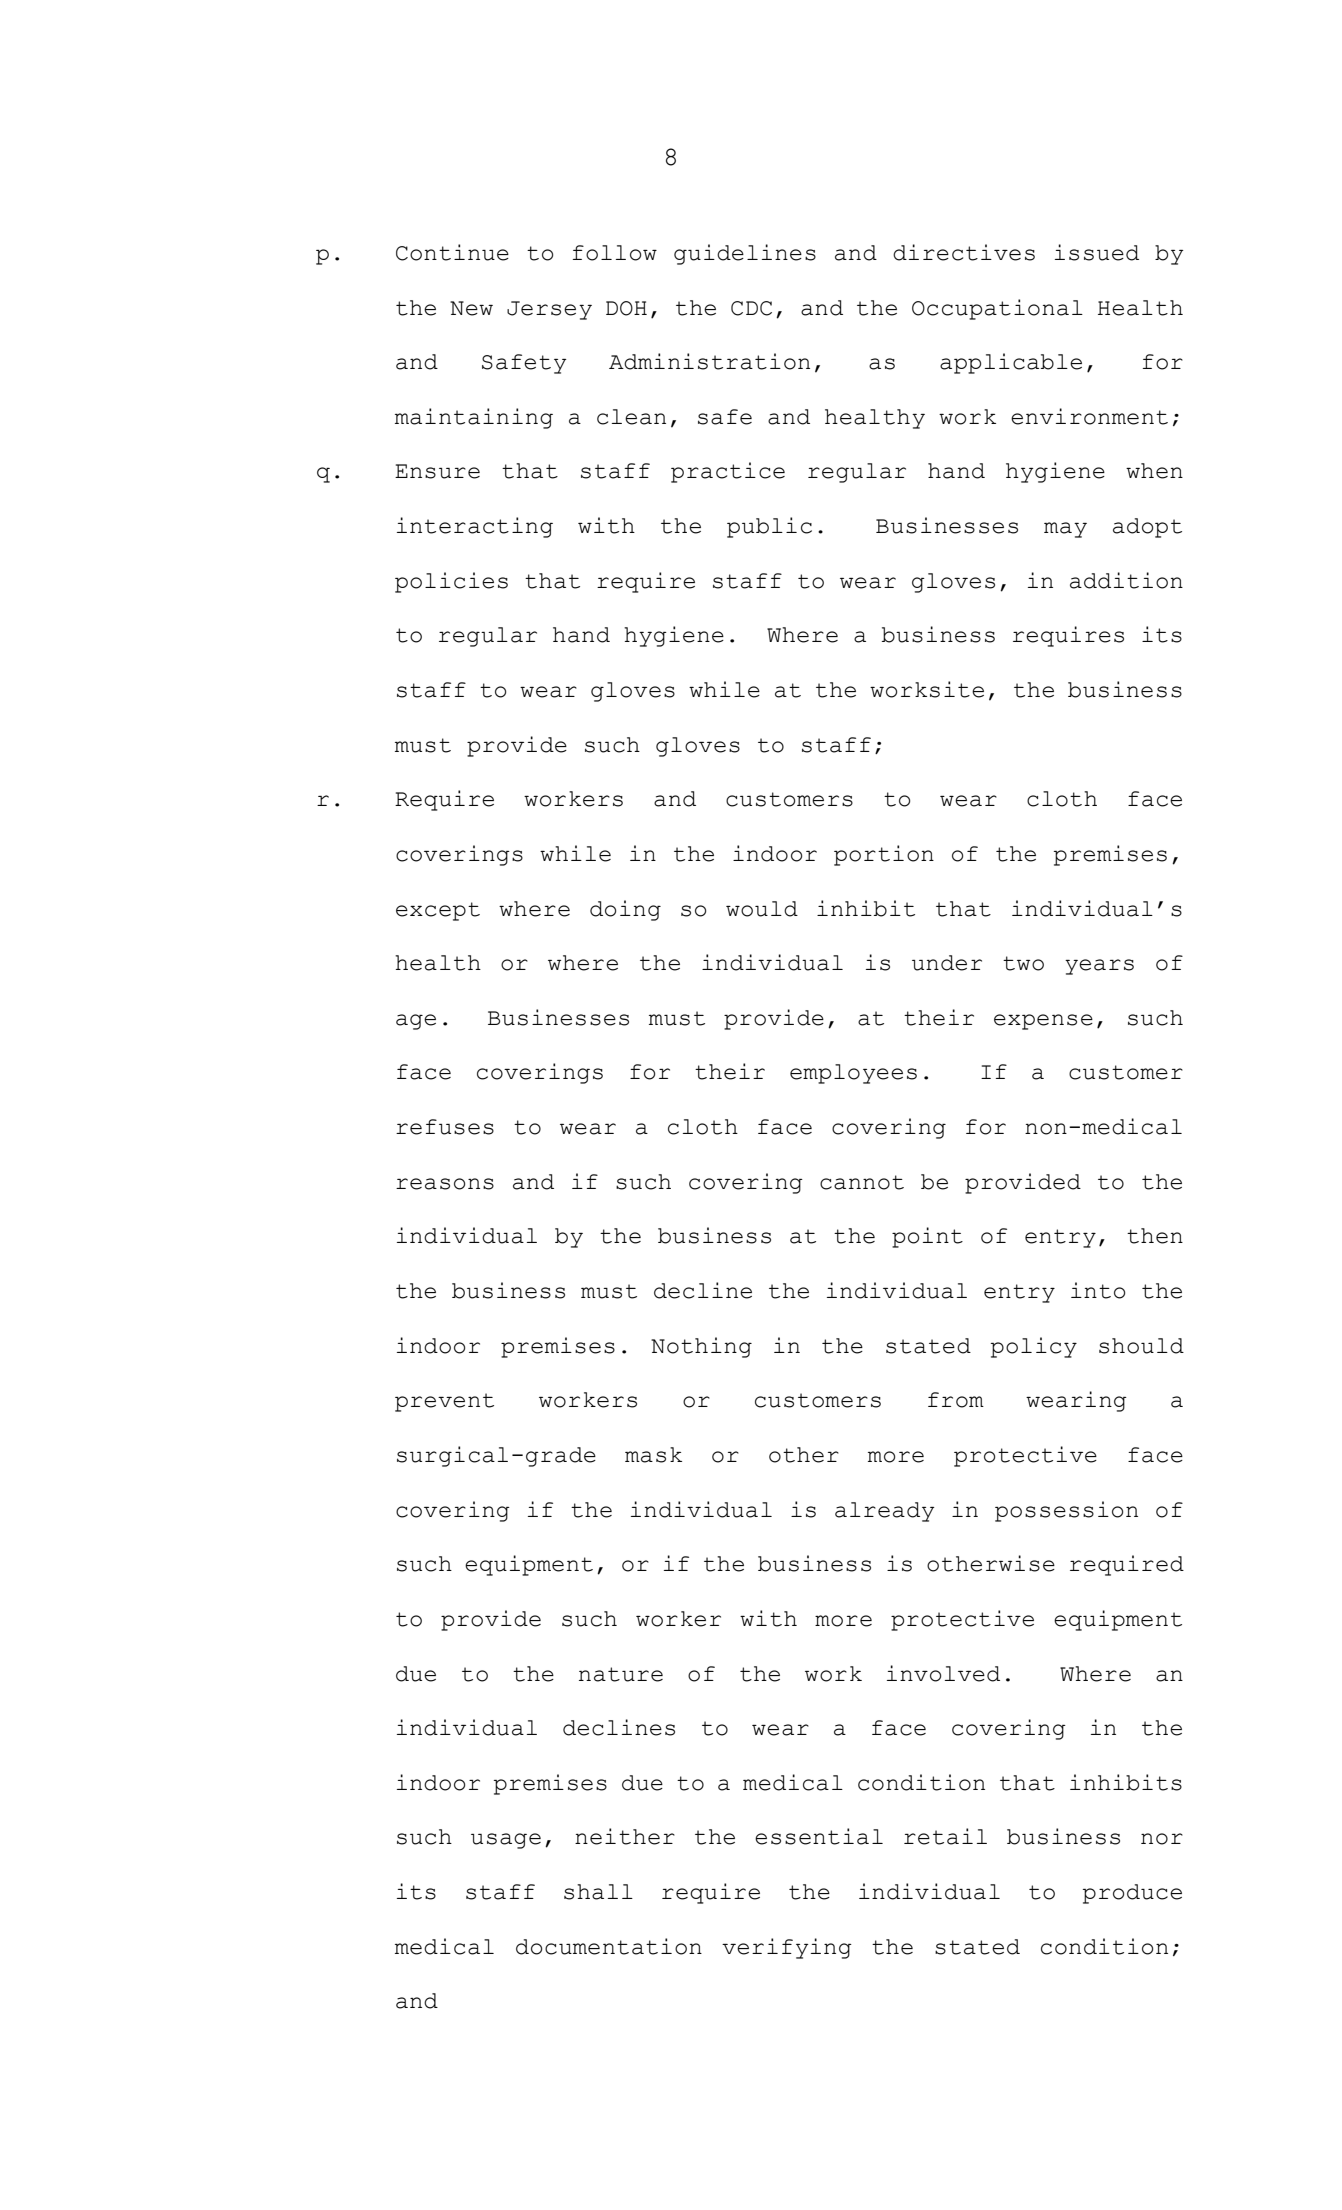  What do you see at coordinates (1099, 967) in the page?
I see `years` at bounding box center [1099, 967].
